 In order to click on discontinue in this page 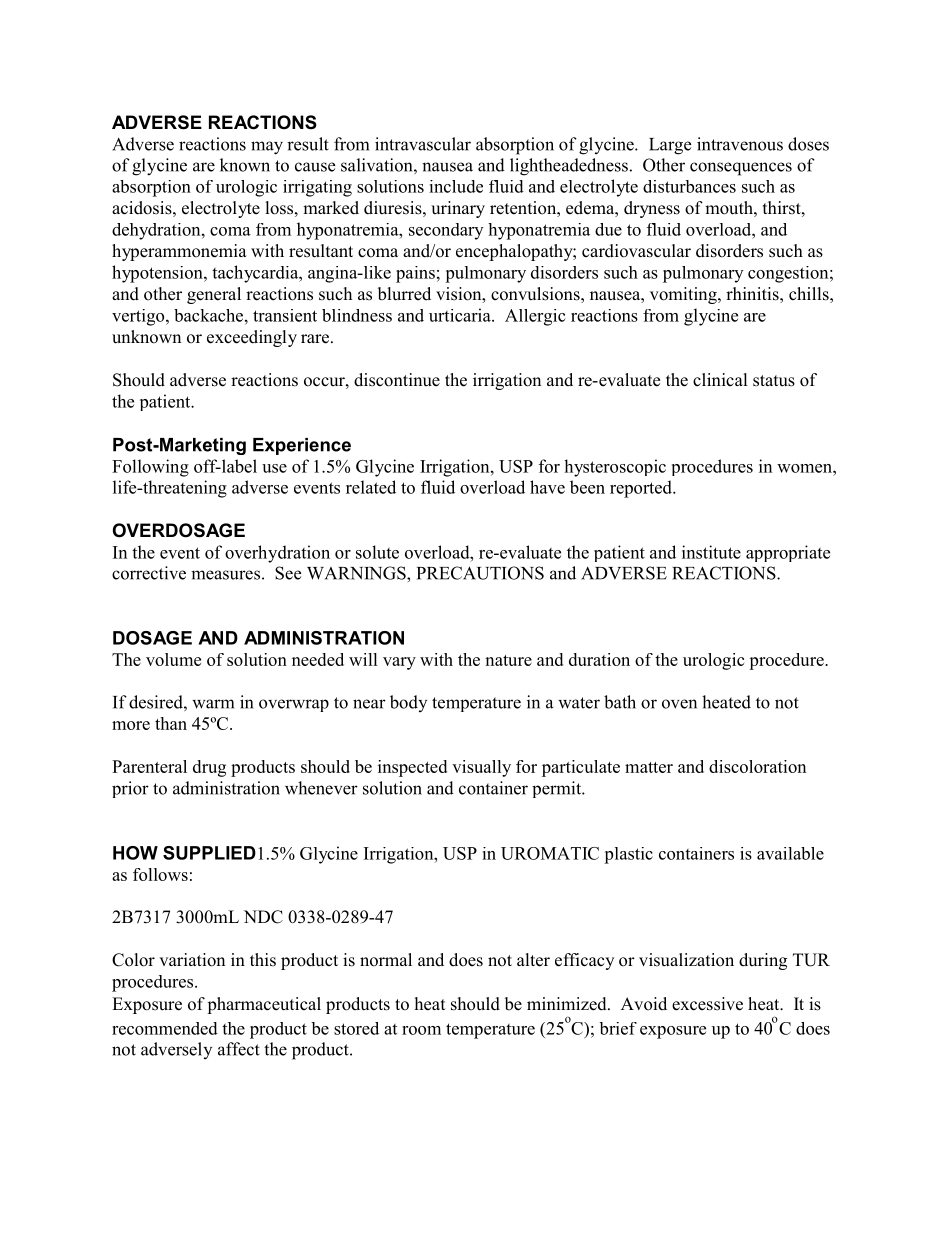, I will do `click(397, 380)`.
